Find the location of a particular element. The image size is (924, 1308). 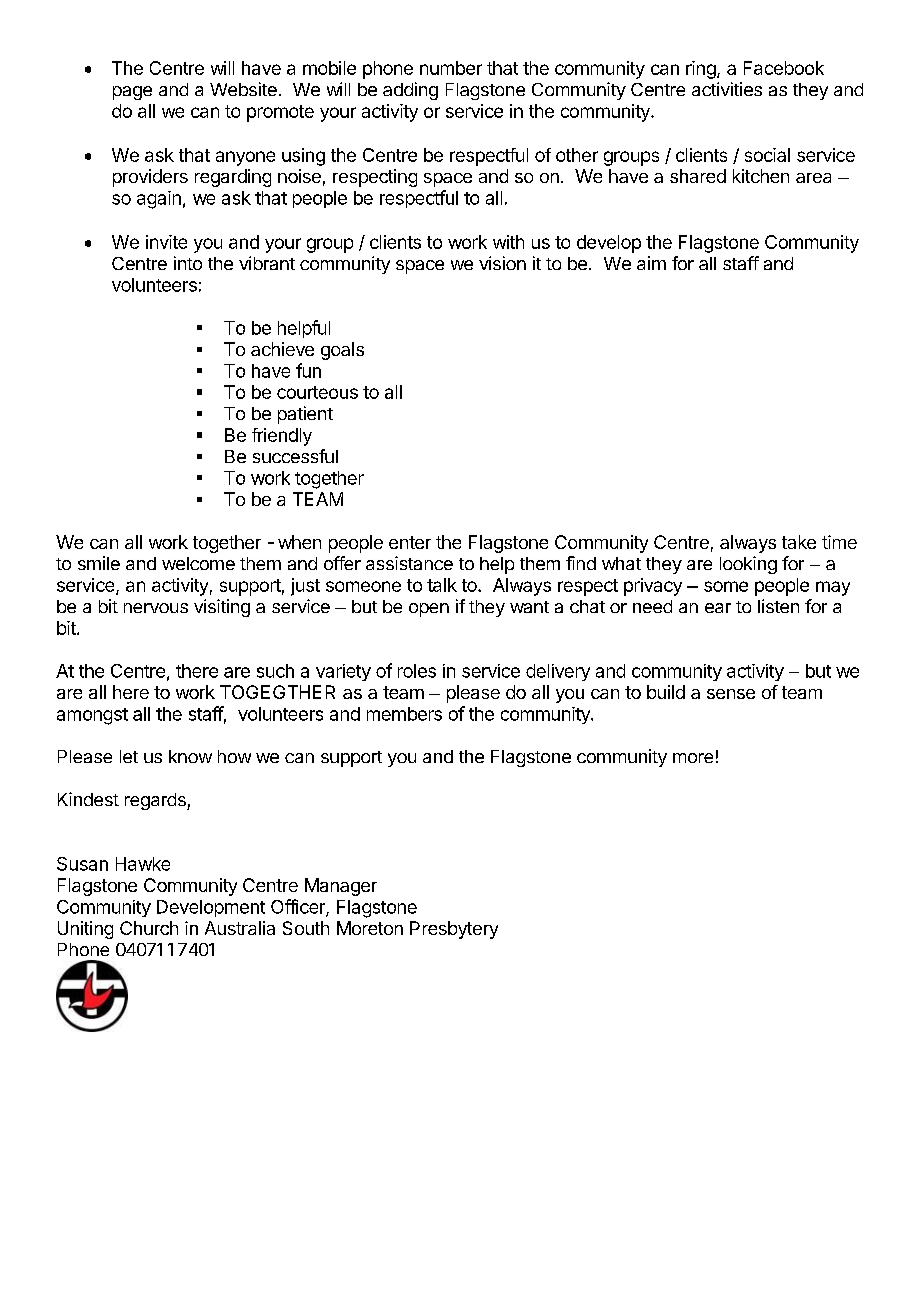

enter is located at coordinates (410, 542).
